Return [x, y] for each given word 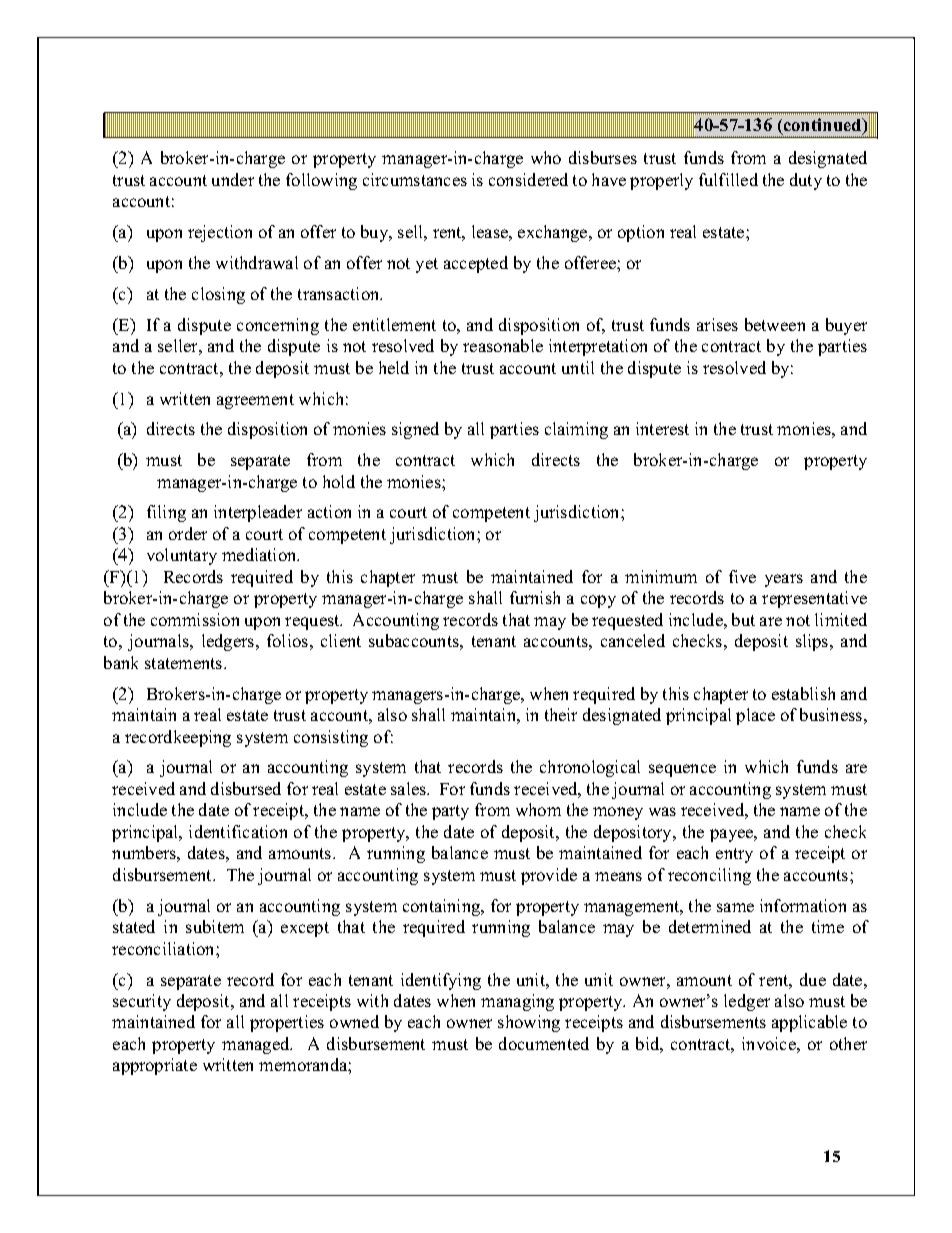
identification [238, 831]
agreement [255, 401]
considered [528, 179]
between [775, 324]
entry [734, 855]
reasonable [503, 345]
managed [257, 1045]
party [450, 812]
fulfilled [728, 179]
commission [195, 619]
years [784, 580]
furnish [535, 597]
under [233, 179]
